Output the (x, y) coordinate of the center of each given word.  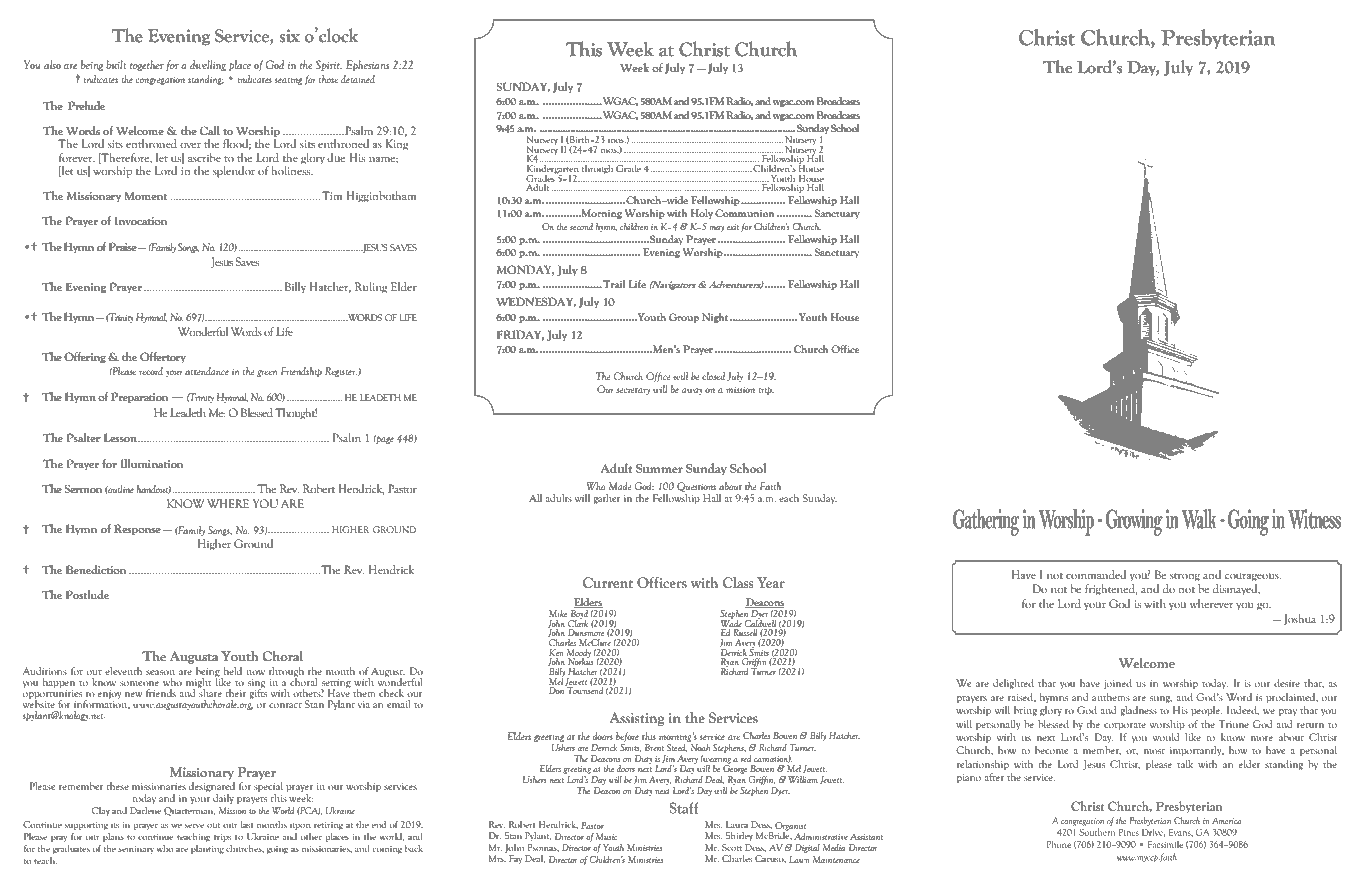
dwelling (208, 65)
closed (713, 376)
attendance (207, 371)
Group (684, 318)
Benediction (96, 569)
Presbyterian (1218, 39)
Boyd (580, 614)
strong (1185, 577)
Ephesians (367, 65)
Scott (732, 847)
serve (194, 826)
